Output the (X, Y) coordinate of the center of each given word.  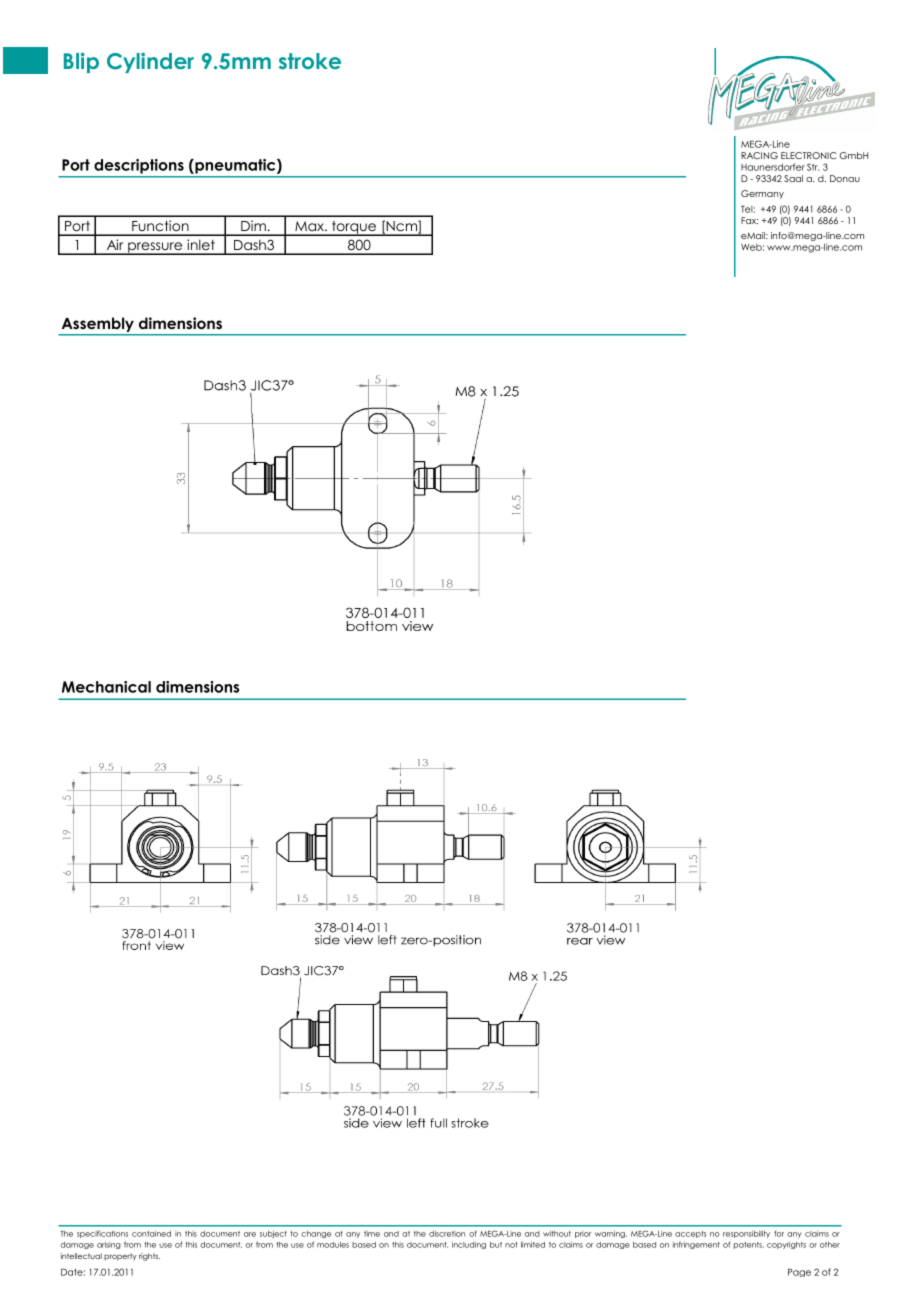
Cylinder (150, 63)
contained (151, 1233)
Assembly (98, 324)
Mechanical (106, 687)
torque (354, 228)
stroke (310, 61)
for (779, 1233)
